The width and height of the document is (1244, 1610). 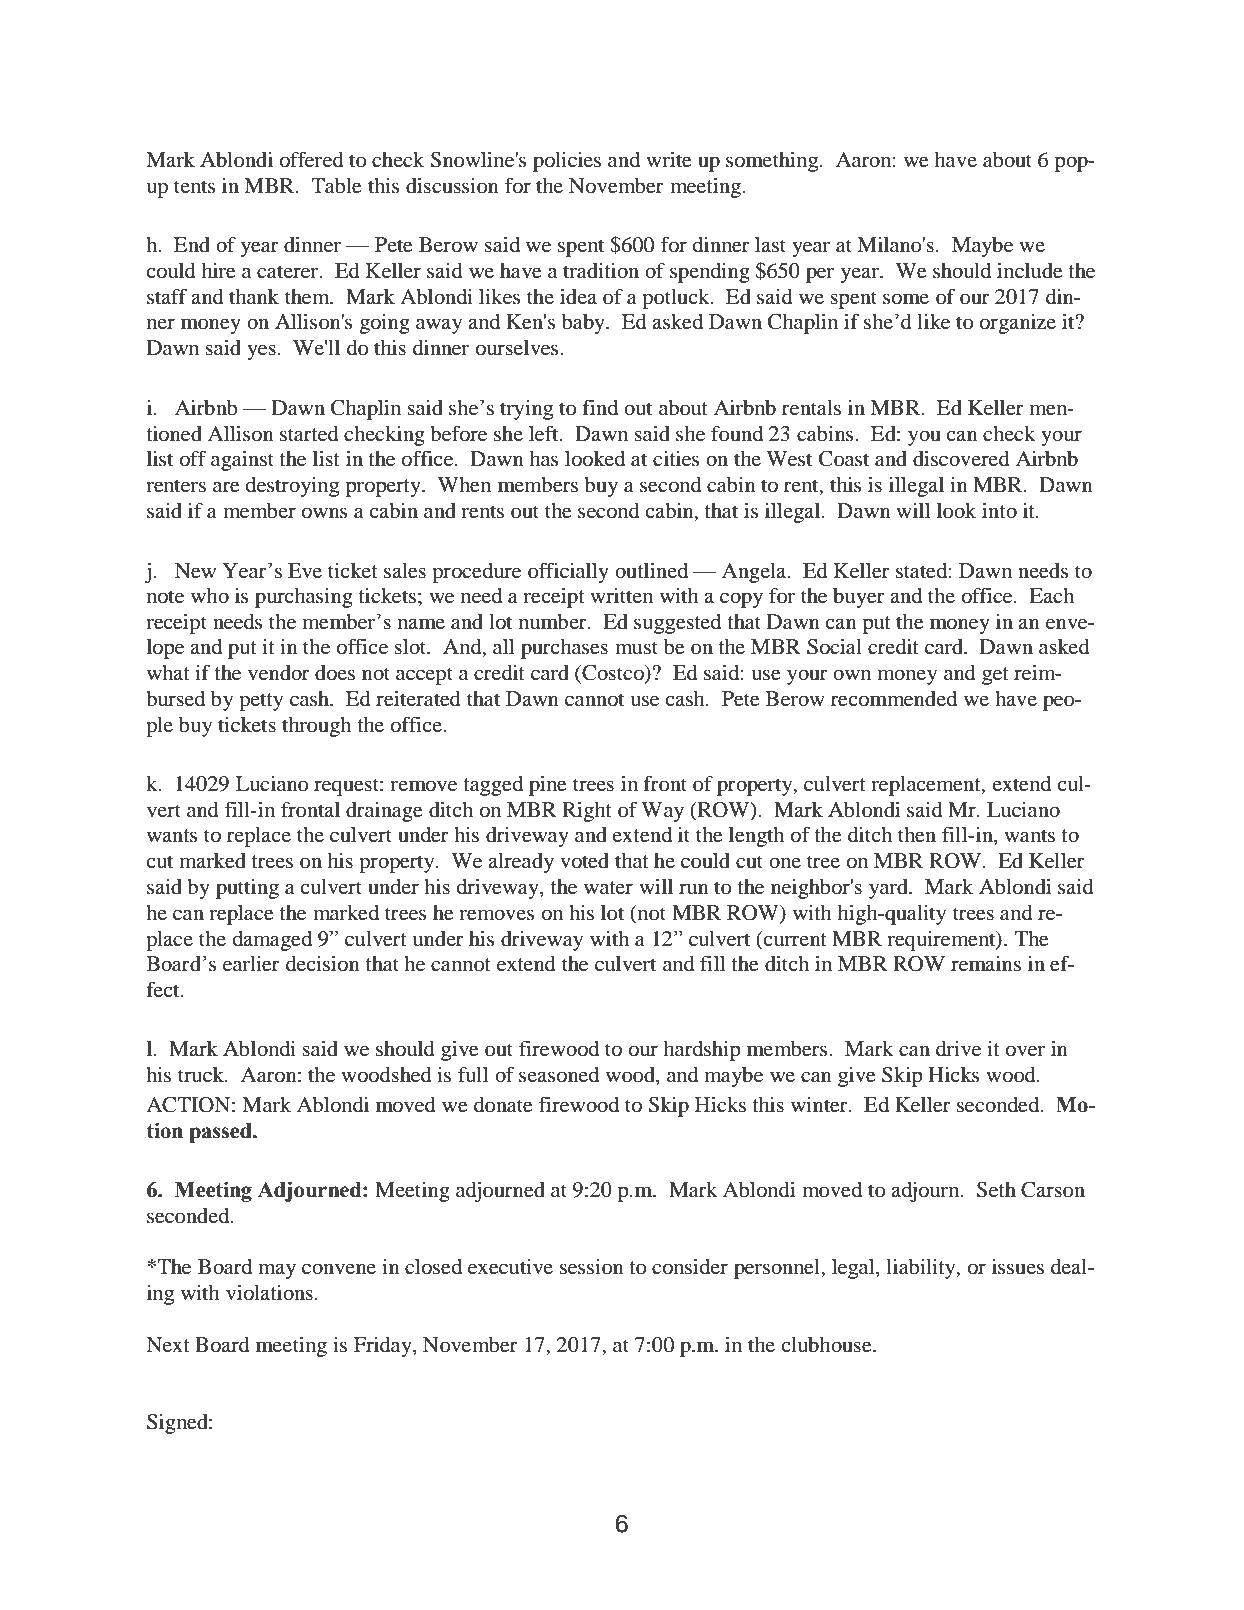 What do you see at coordinates (316, 727) in the document?
I see `through` at bounding box center [316, 727].
